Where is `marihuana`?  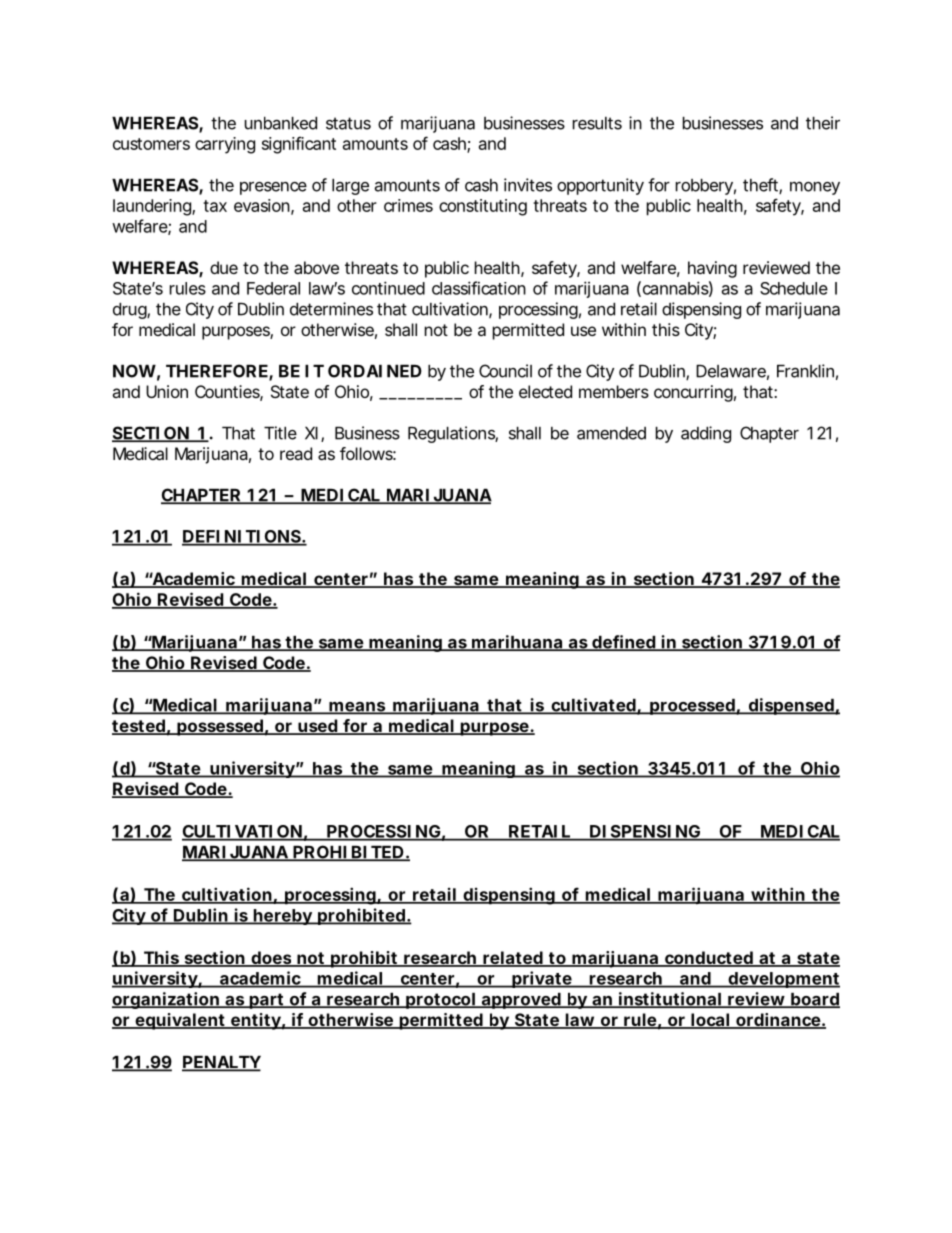 marihuana is located at coordinates (516, 643).
